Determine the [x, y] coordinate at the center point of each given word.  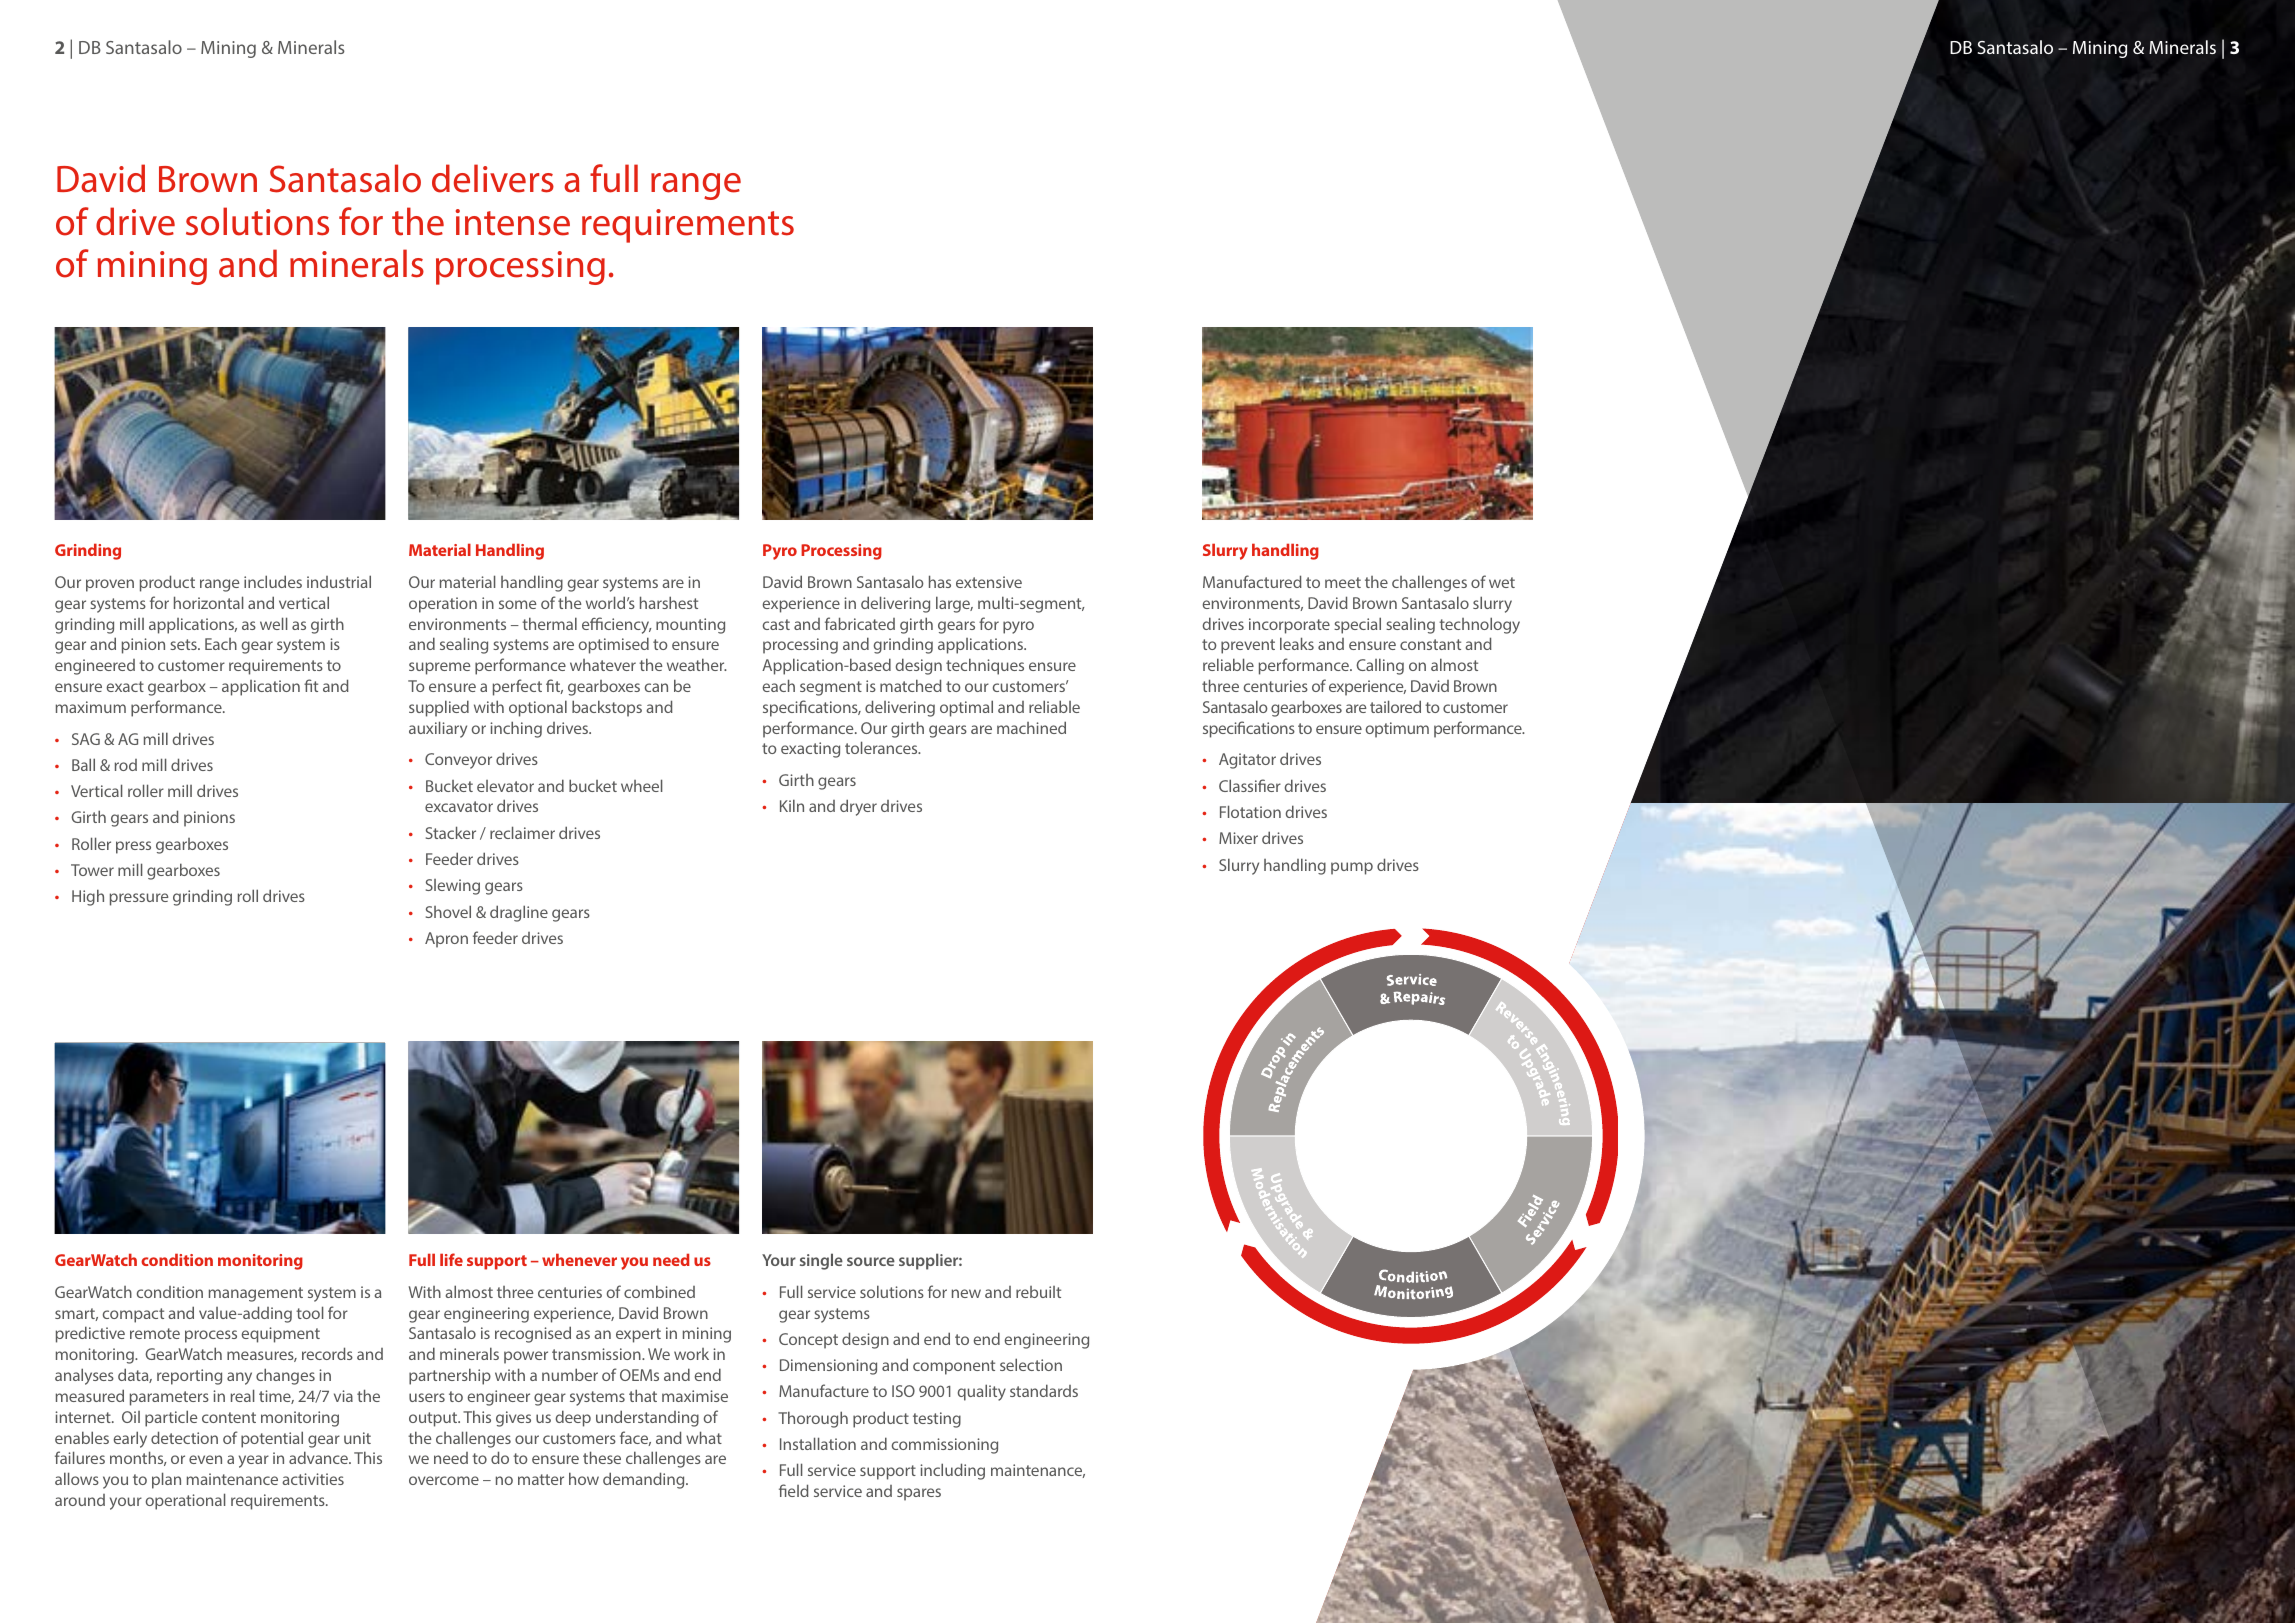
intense [513, 222]
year [254, 1461]
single [821, 1261]
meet [1343, 582]
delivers [493, 178]
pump [1352, 868]
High [88, 897]
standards [1044, 1390]
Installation [818, 1443]
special [1357, 625]
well [274, 623]
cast [776, 624]
